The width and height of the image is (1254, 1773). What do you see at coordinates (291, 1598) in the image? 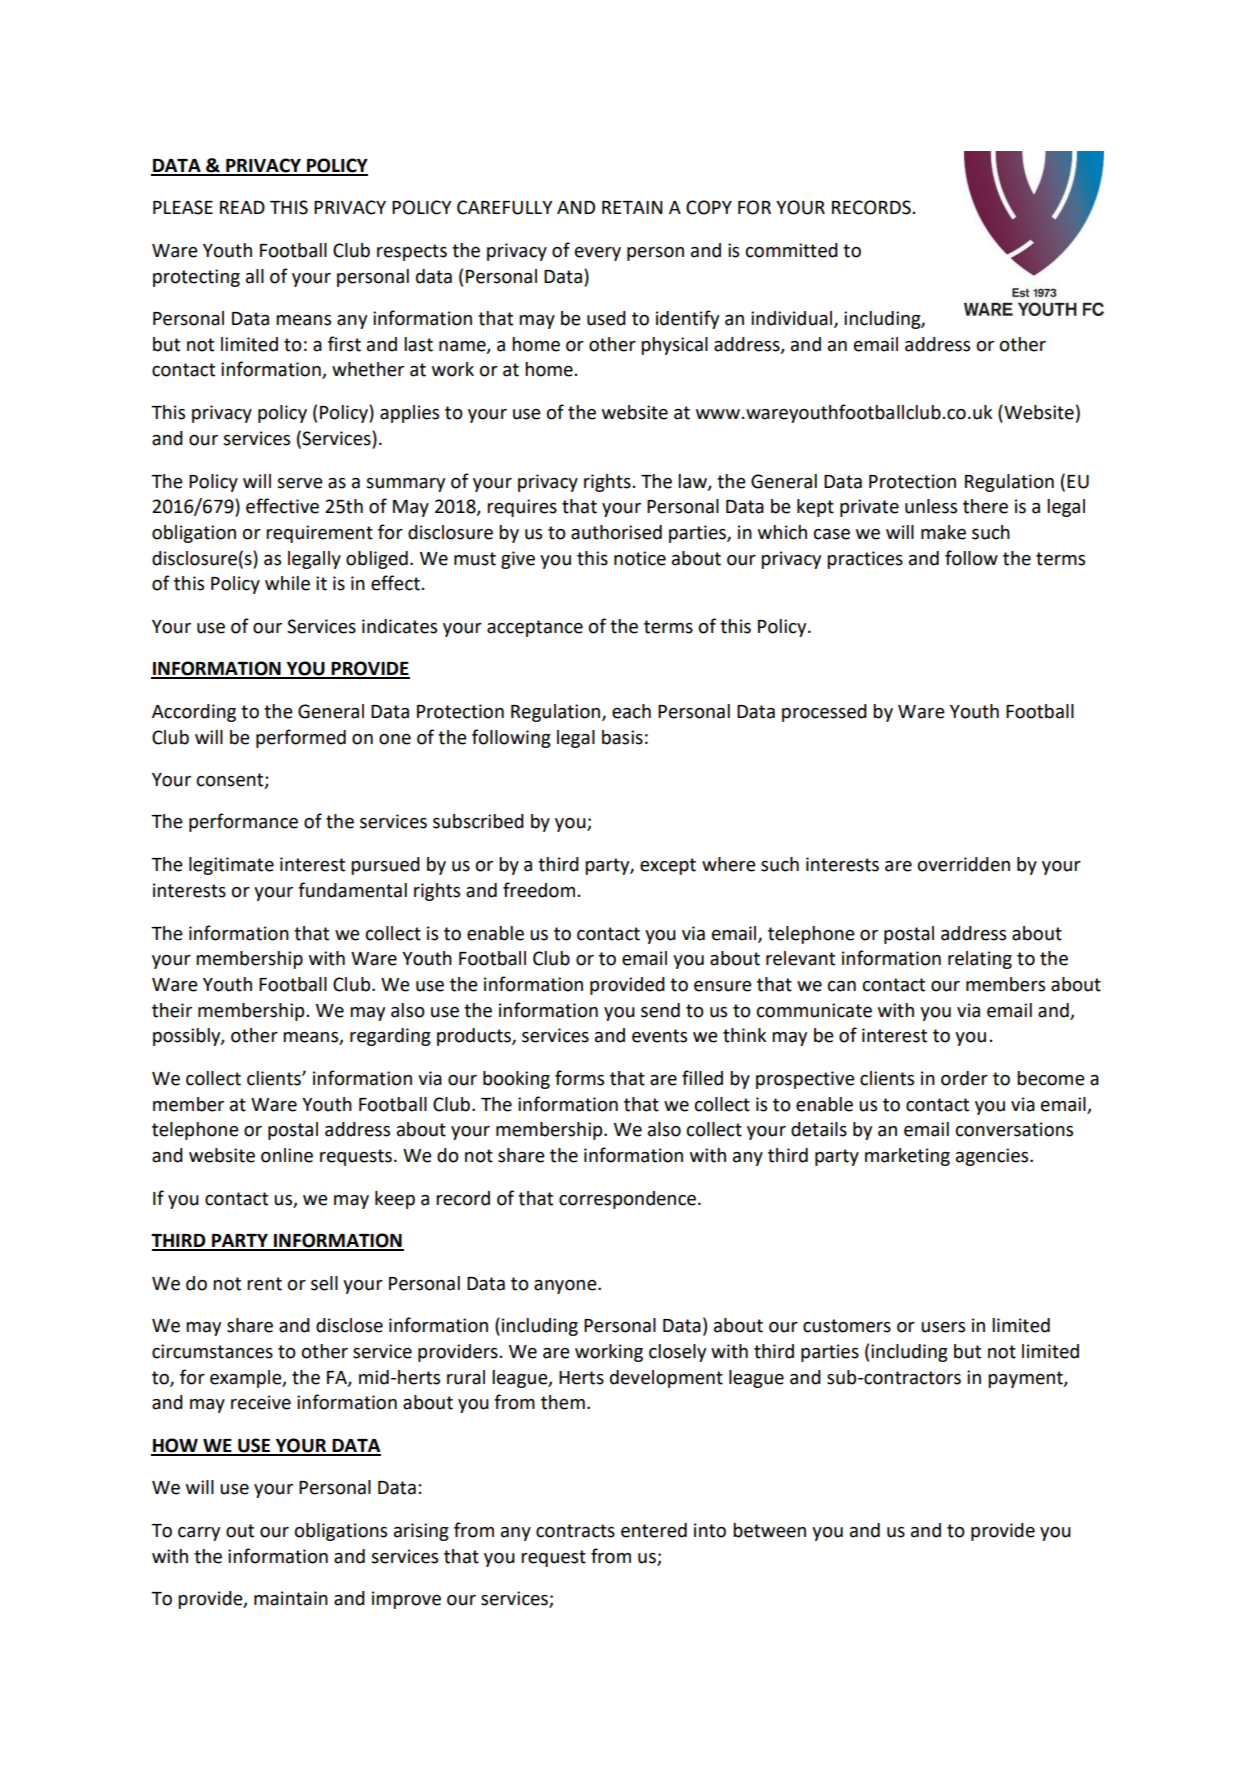
I see `maintain` at bounding box center [291, 1598].
